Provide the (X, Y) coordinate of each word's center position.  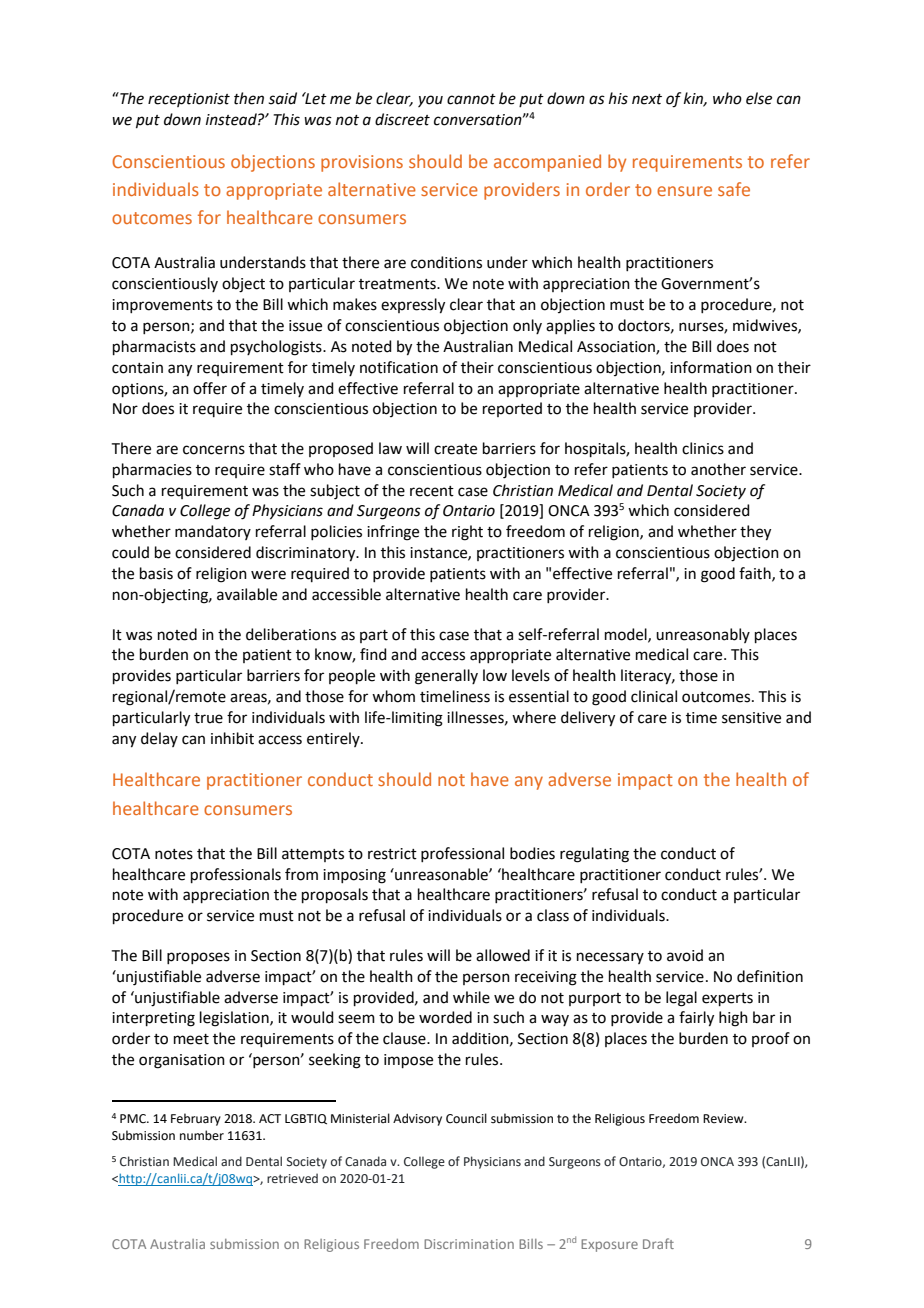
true (208, 718)
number (202, 1135)
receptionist (189, 100)
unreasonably (703, 635)
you (430, 101)
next (647, 99)
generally (446, 677)
